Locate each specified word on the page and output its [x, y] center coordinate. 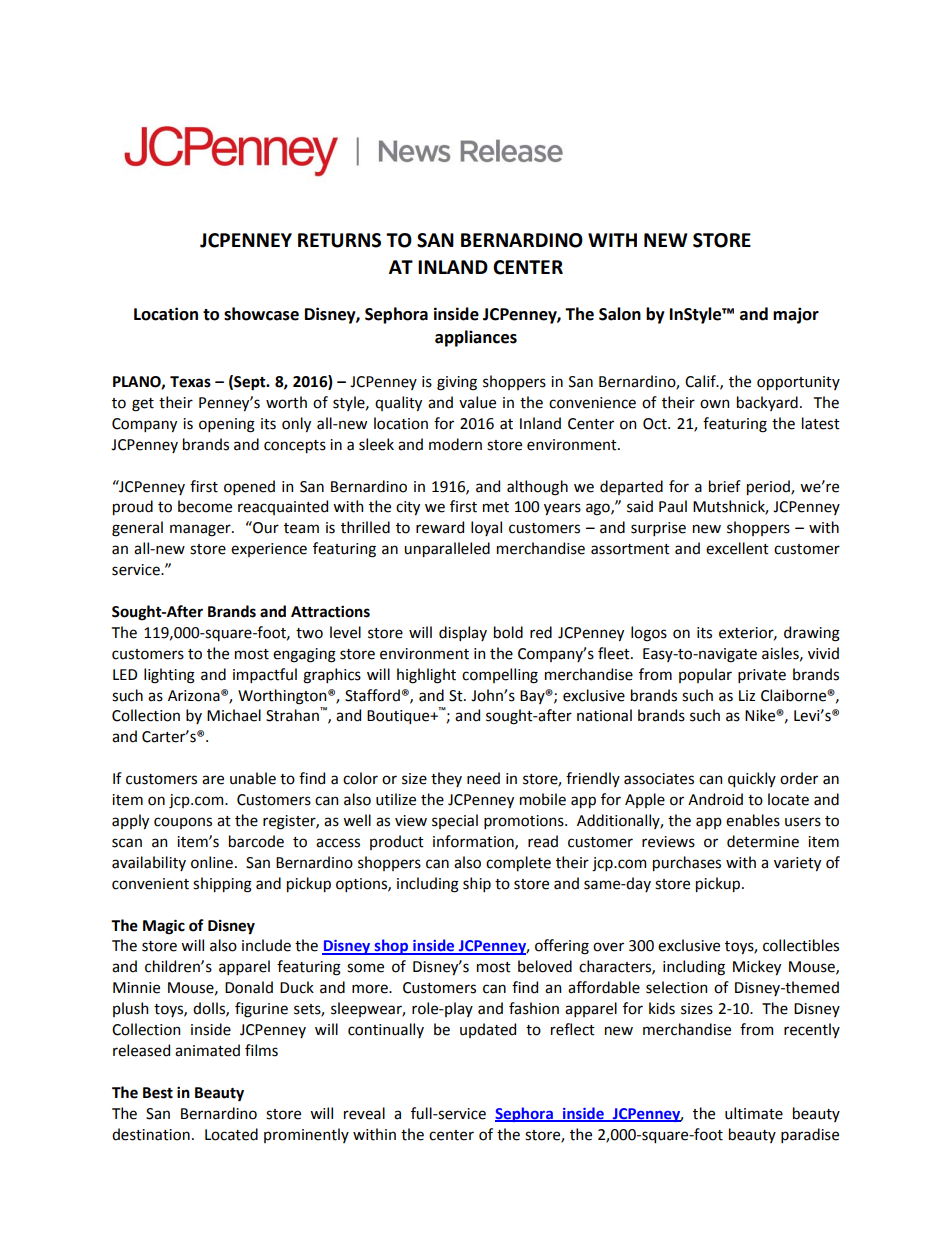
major [796, 315]
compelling [500, 676]
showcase [261, 314]
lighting [169, 676]
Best [158, 1093]
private [762, 676]
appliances [476, 338]
